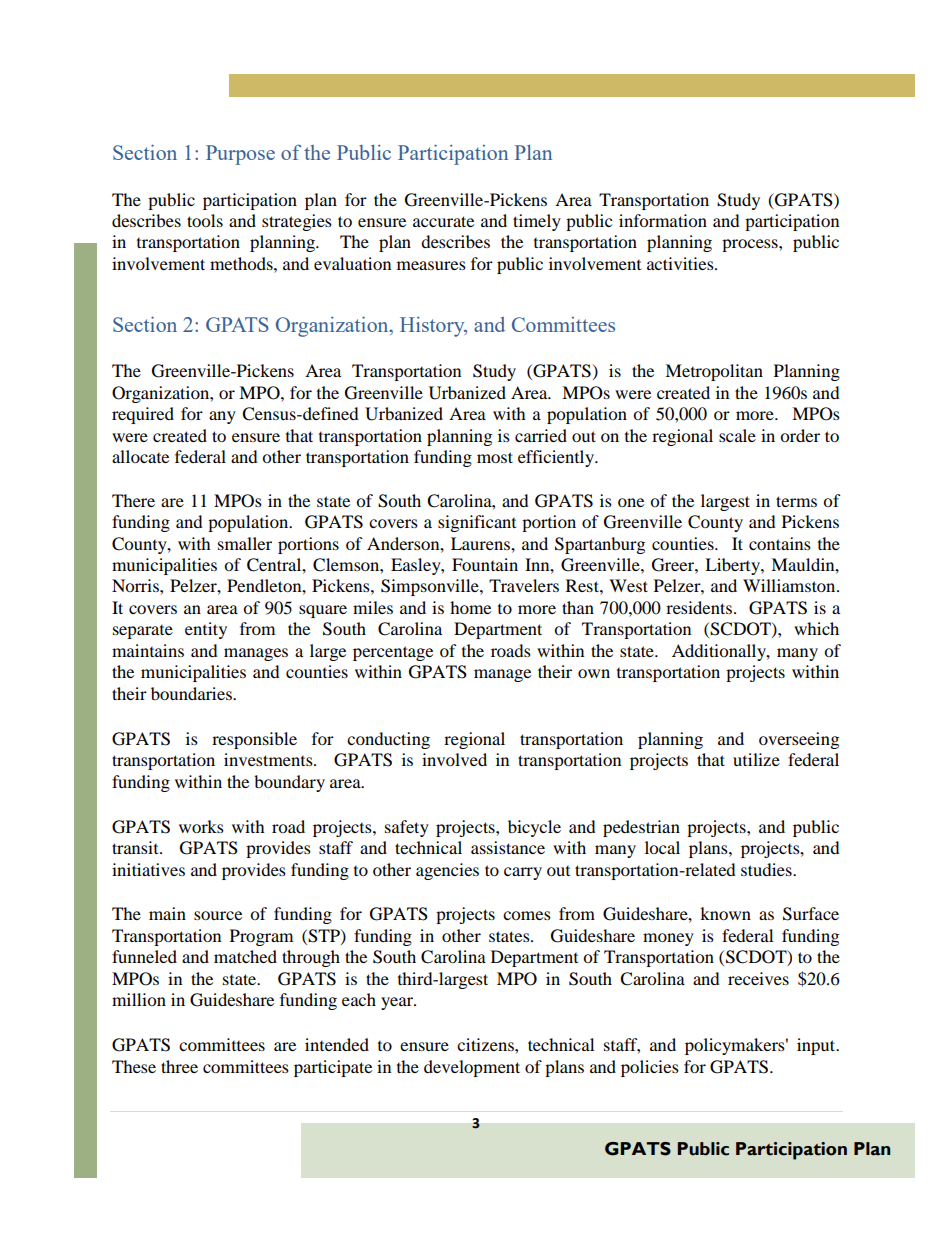 The height and width of the document is (1233, 952). Describe the element at coordinates (699, 607) in the document. I see `residents` at that location.
